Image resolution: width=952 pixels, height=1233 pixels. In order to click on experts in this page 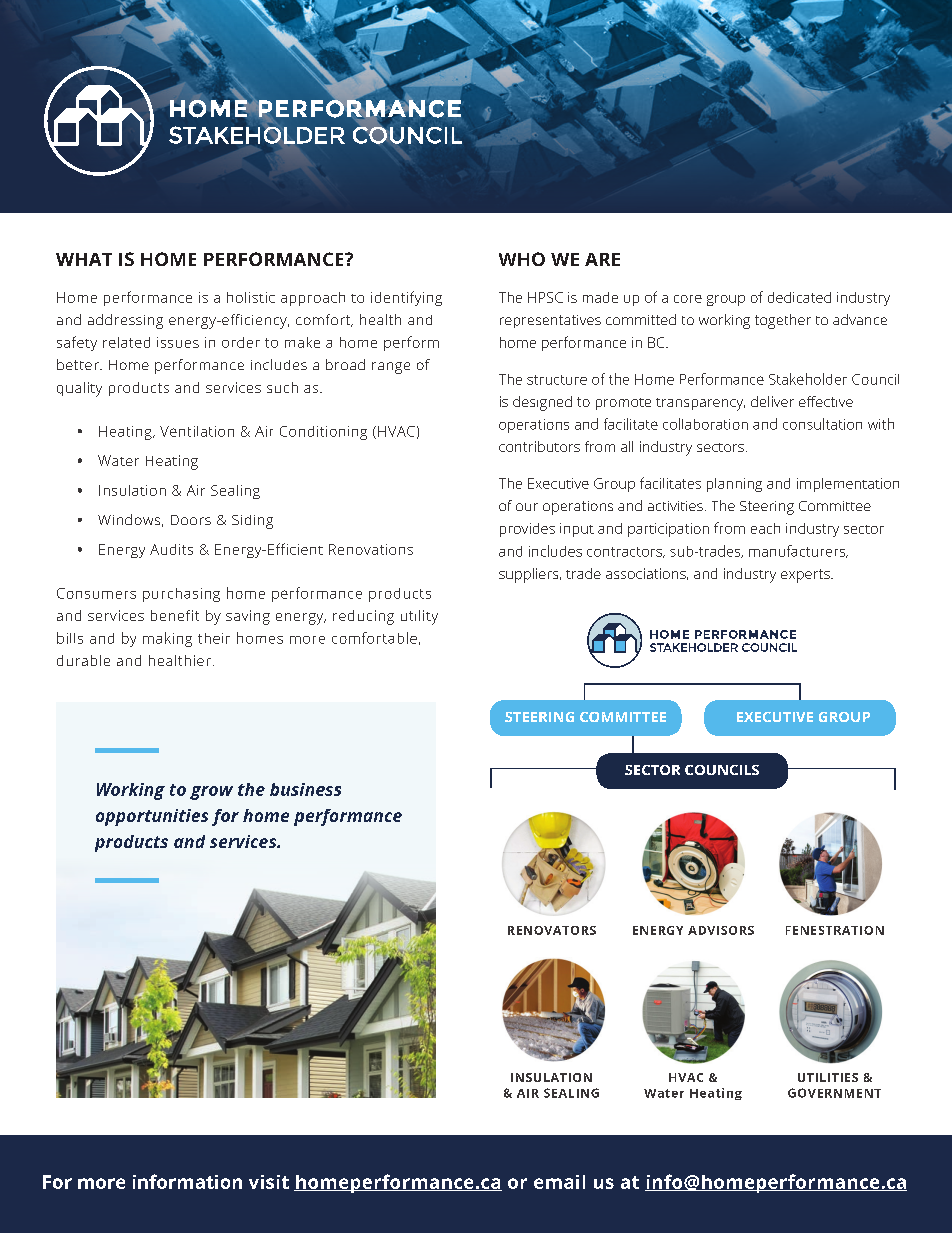, I will do `click(806, 576)`.
